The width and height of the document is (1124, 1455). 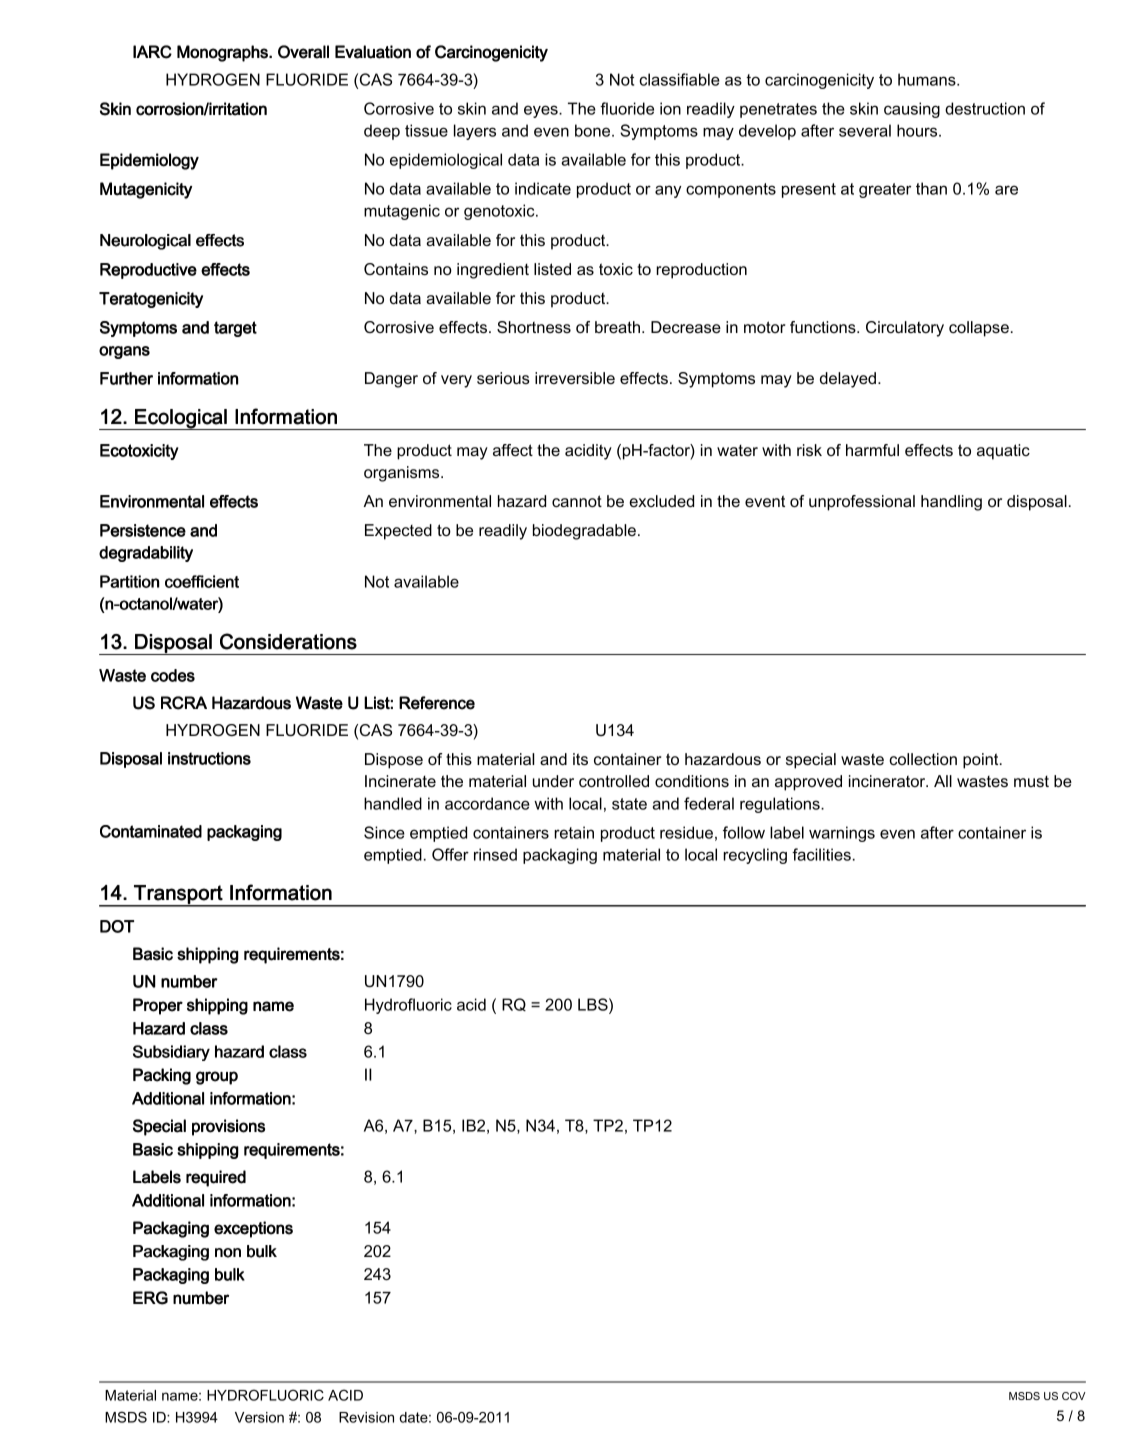 What do you see at coordinates (985, 108) in the document?
I see `destruction` at bounding box center [985, 108].
